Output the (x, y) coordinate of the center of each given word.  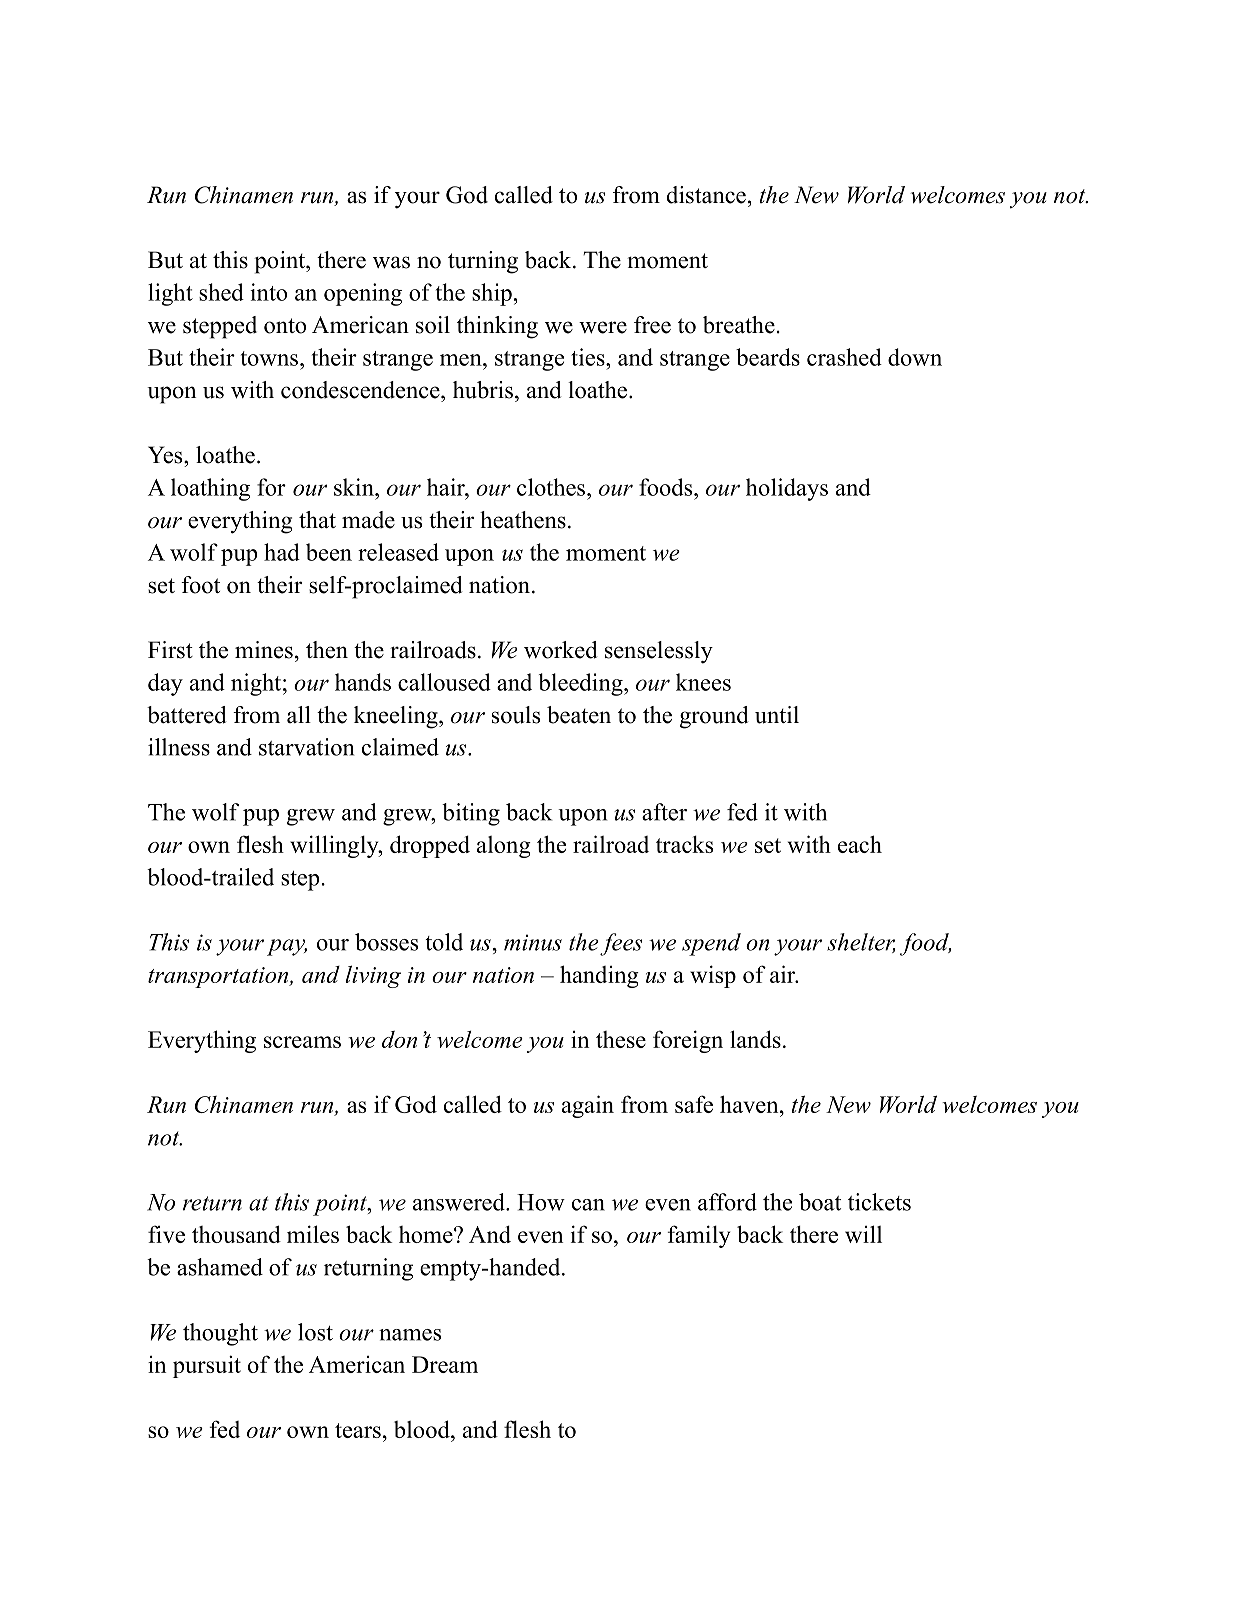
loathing (210, 489)
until (777, 715)
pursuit (207, 1366)
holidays (787, 489)
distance (706, 195)
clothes (551, 487)
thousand (236, 1234)
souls (516, 715)
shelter (861, 943)
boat (820, 1202)
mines (264, 650)
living (373, 976)
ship (492, 294)
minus (533, 942)
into (268, 292)
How (541, 1202)
